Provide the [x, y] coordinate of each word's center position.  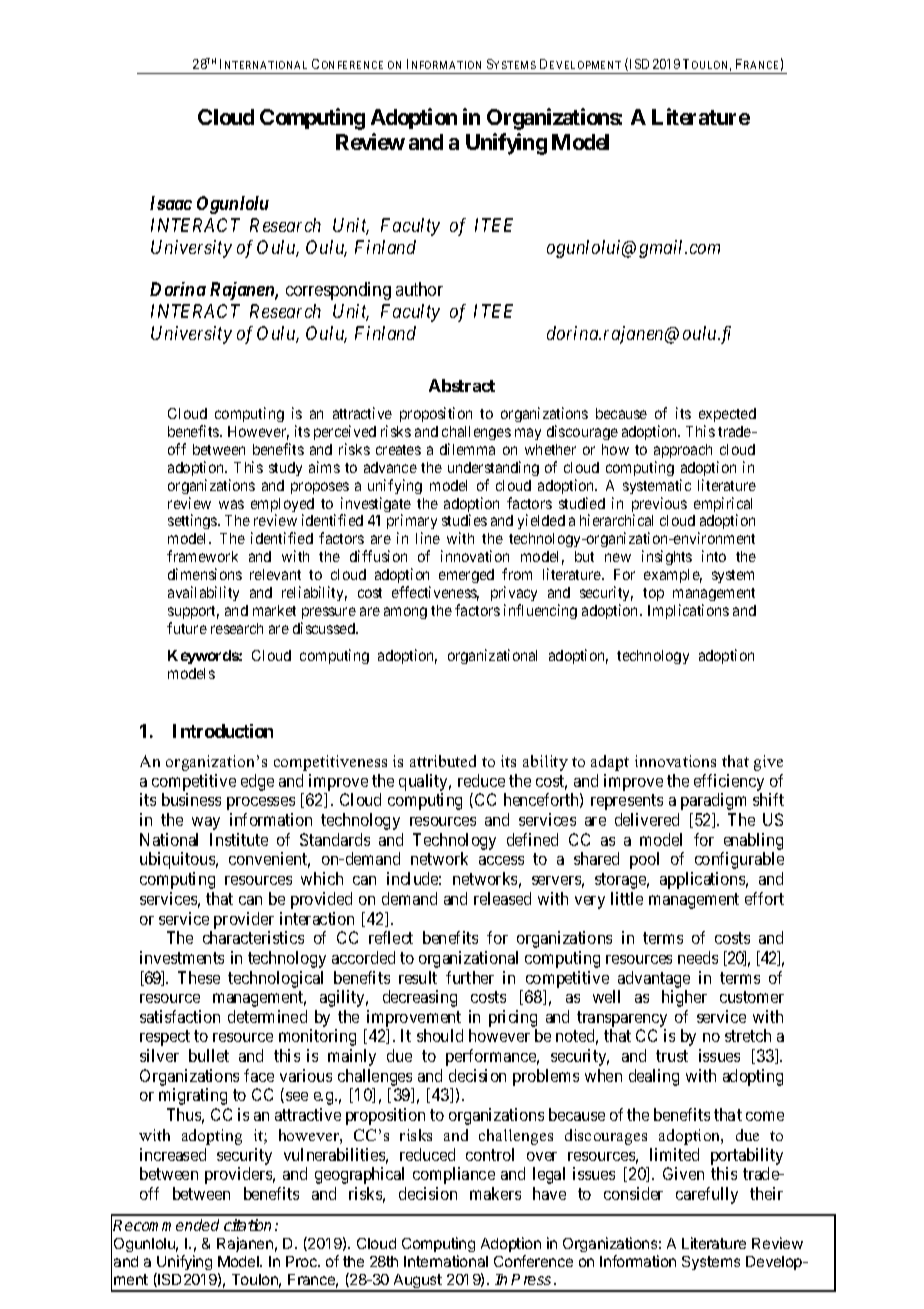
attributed [443, 761]
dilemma [467, 449]
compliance [454, 1175]
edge [257, 782]
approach [683, 451]
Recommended [166, 1225]
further [470, 977]
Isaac [171, 203]
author [419, 289]
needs [698, 957]
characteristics [253, 937]
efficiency [729, 784]
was [231, 504]
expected [727, 415]
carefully [707, 1195]
